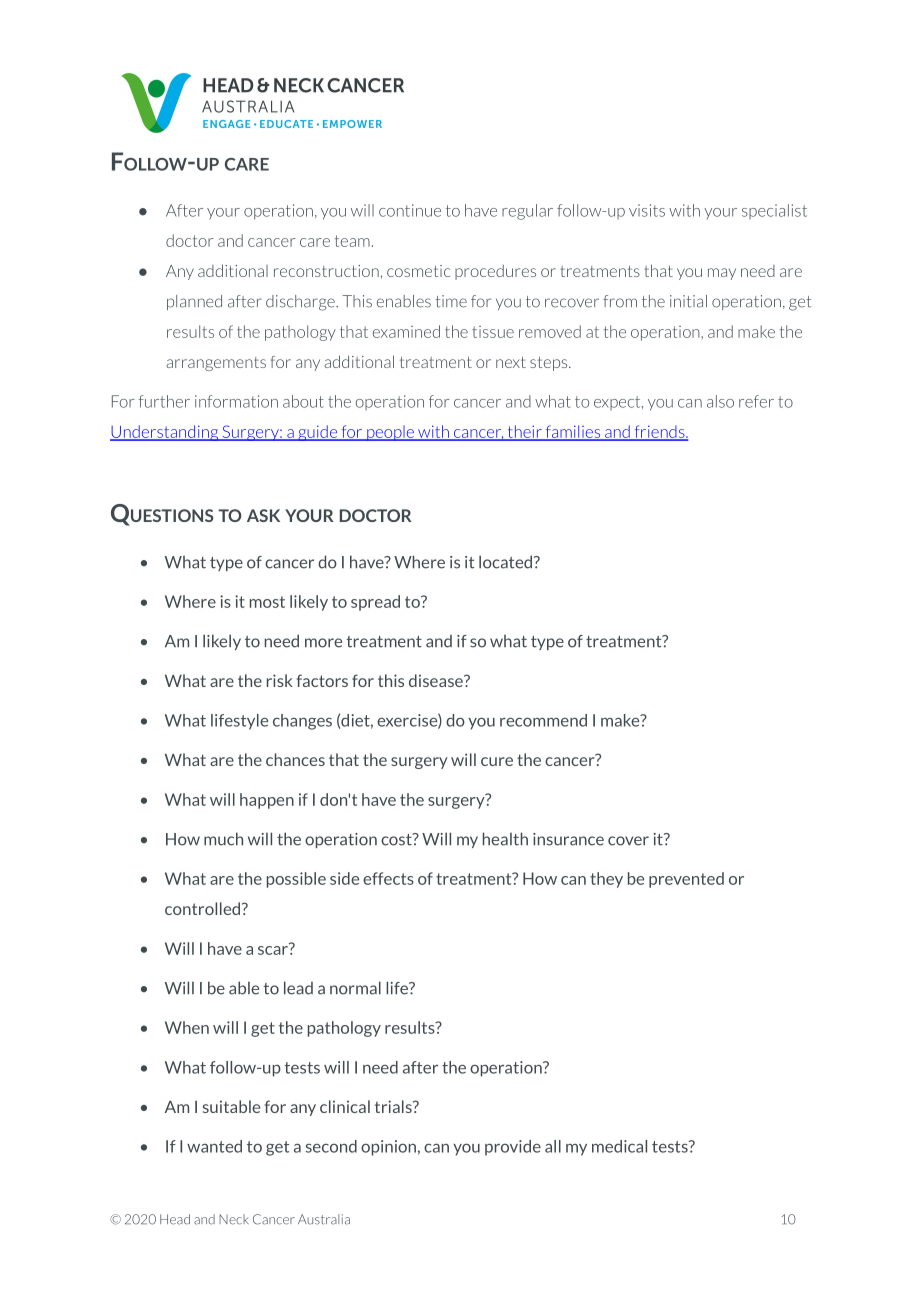 Image resolution: width=924 pixels, height=1307 pixels. What do you see at coordinates (513, 1148) in the screenshot?
I see `provide` at bounding box center [513, 1148].
